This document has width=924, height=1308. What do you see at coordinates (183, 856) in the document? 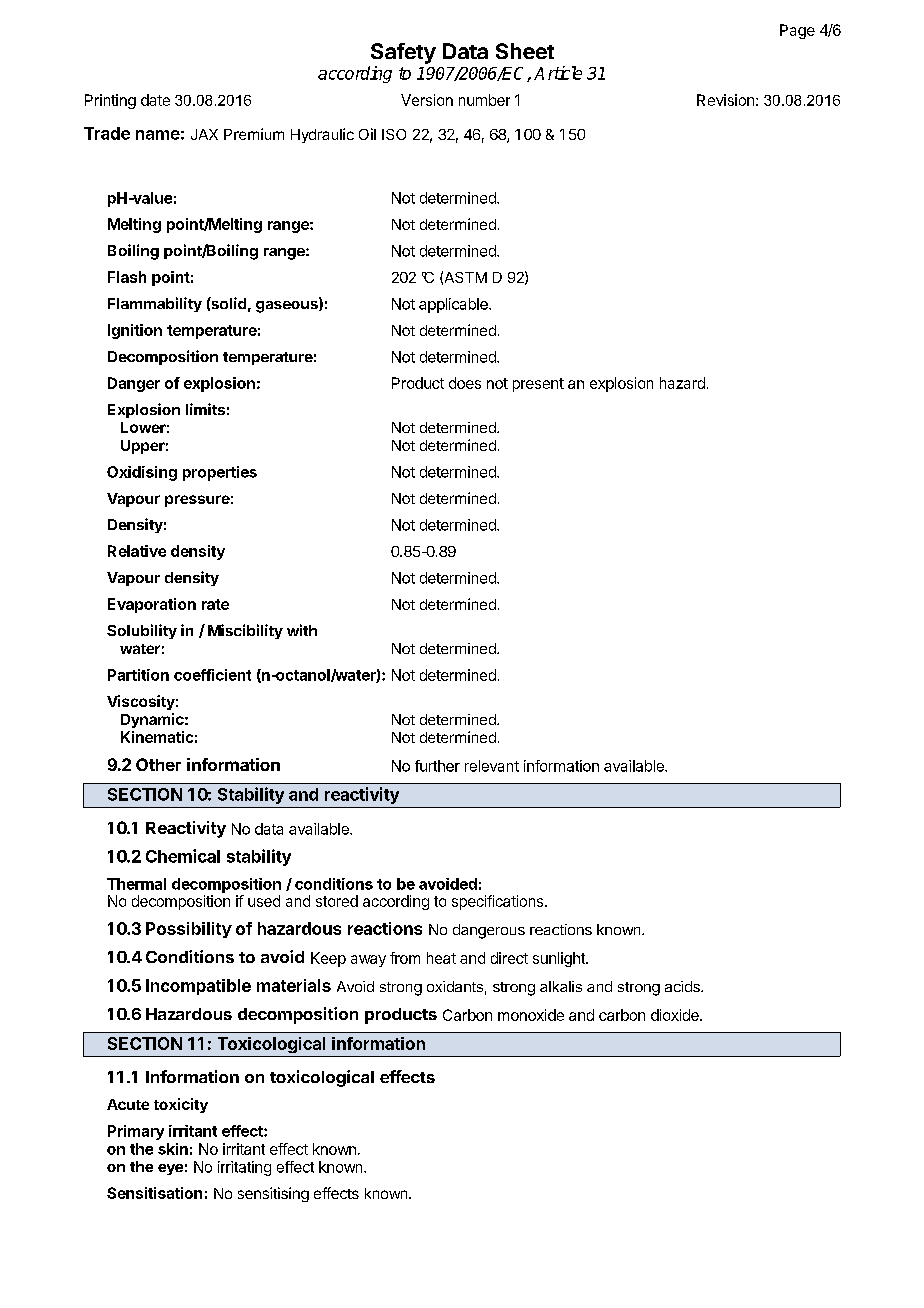
I see `Chemical` at bounding box center [183, 856].
